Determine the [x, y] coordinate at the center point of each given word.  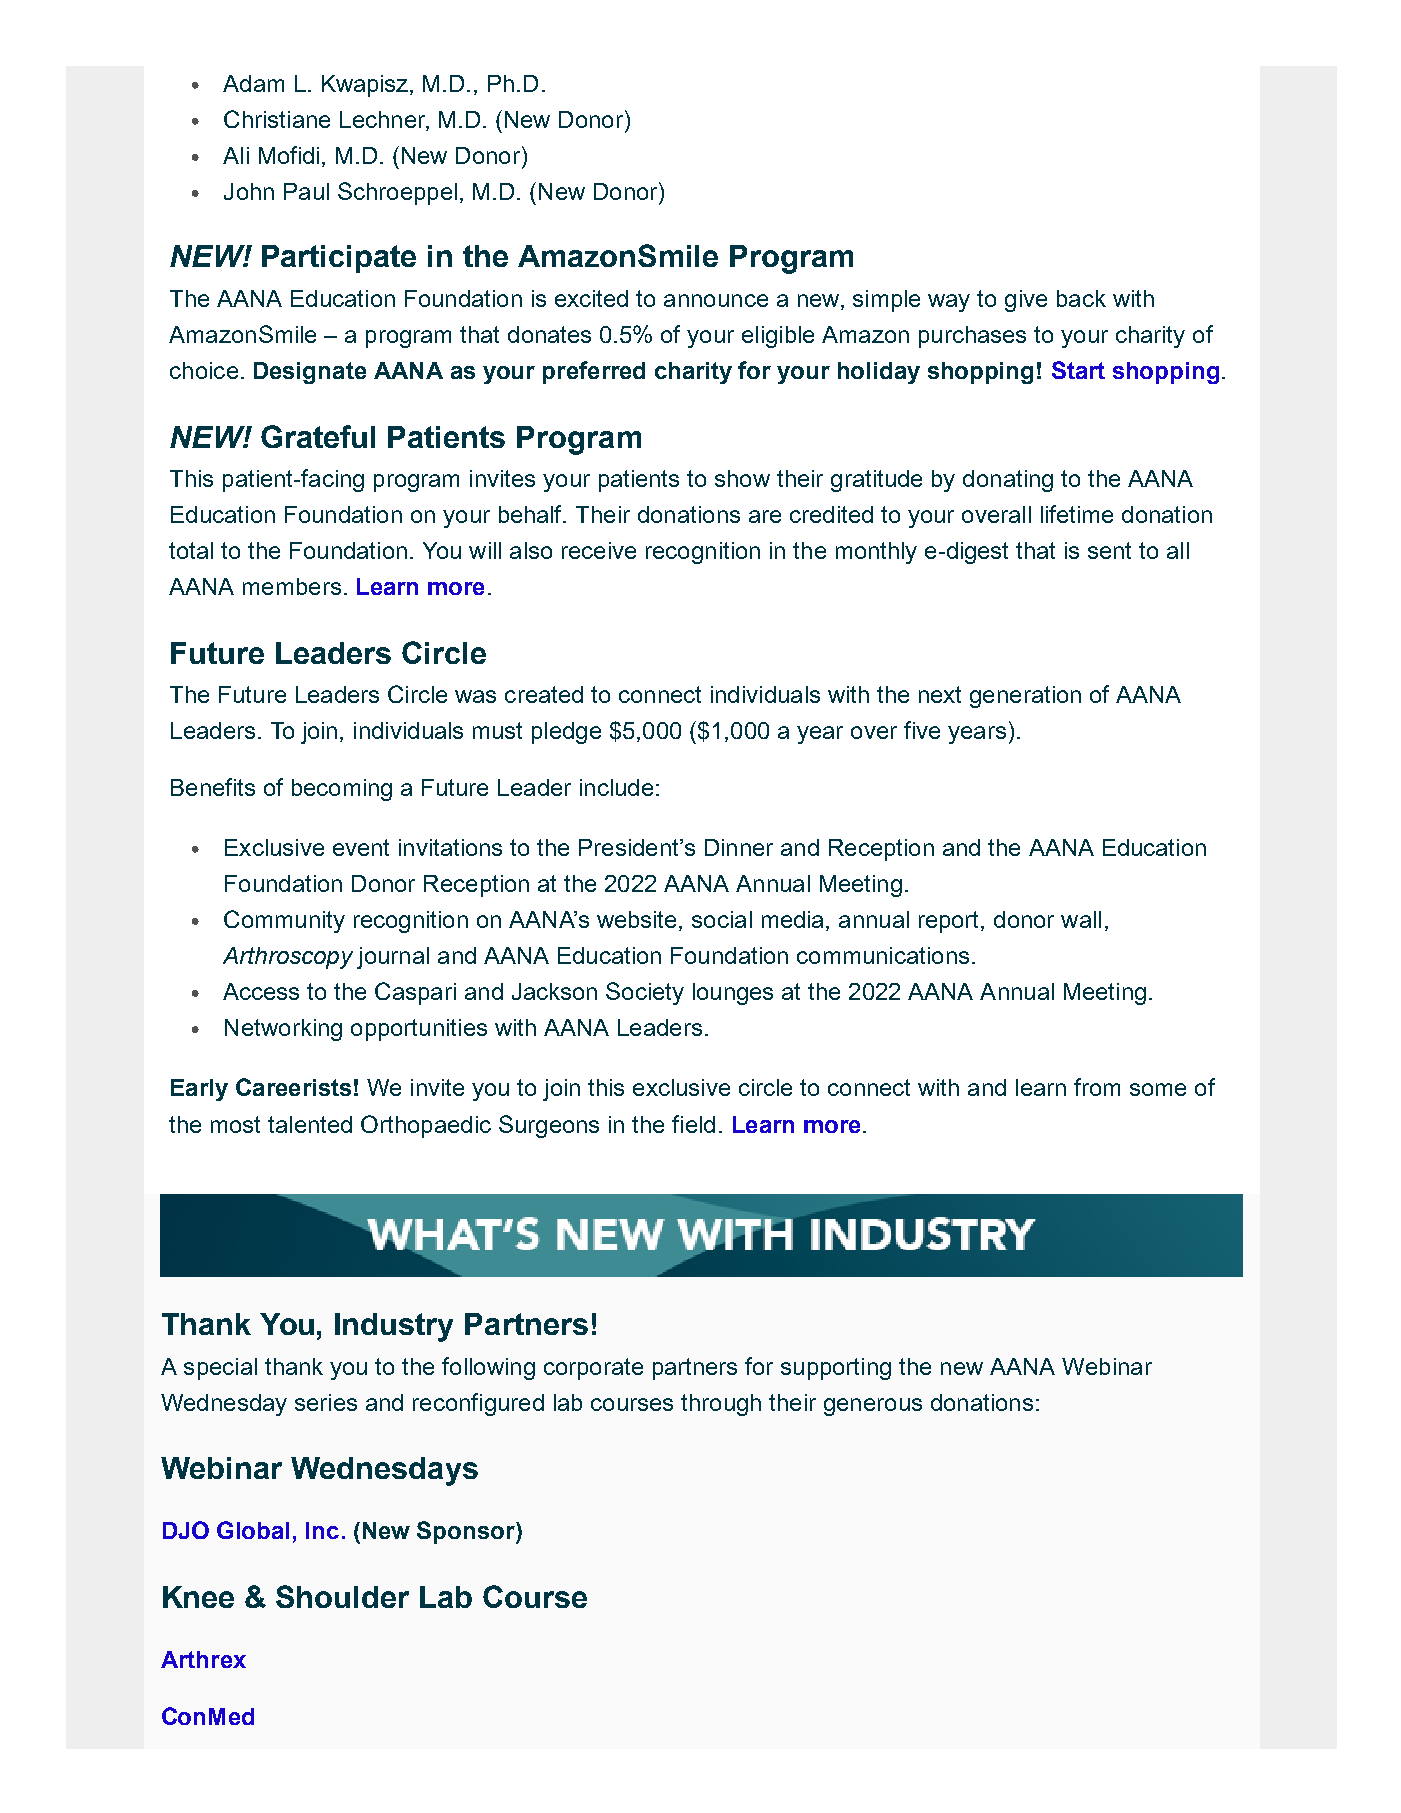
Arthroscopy [288, 958]
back [1081, 298]
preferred [594, 372]
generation [1025, 697]
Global [253, 1530]
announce [716, 300]
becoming [342, 790]
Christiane [277, 119]
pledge [566, 733]
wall [1081, 919]
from [1097, 1087]
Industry [394, 1327]
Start [1078, 370]
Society [645, 993]
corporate [593, 1369]
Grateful [318, 436]
